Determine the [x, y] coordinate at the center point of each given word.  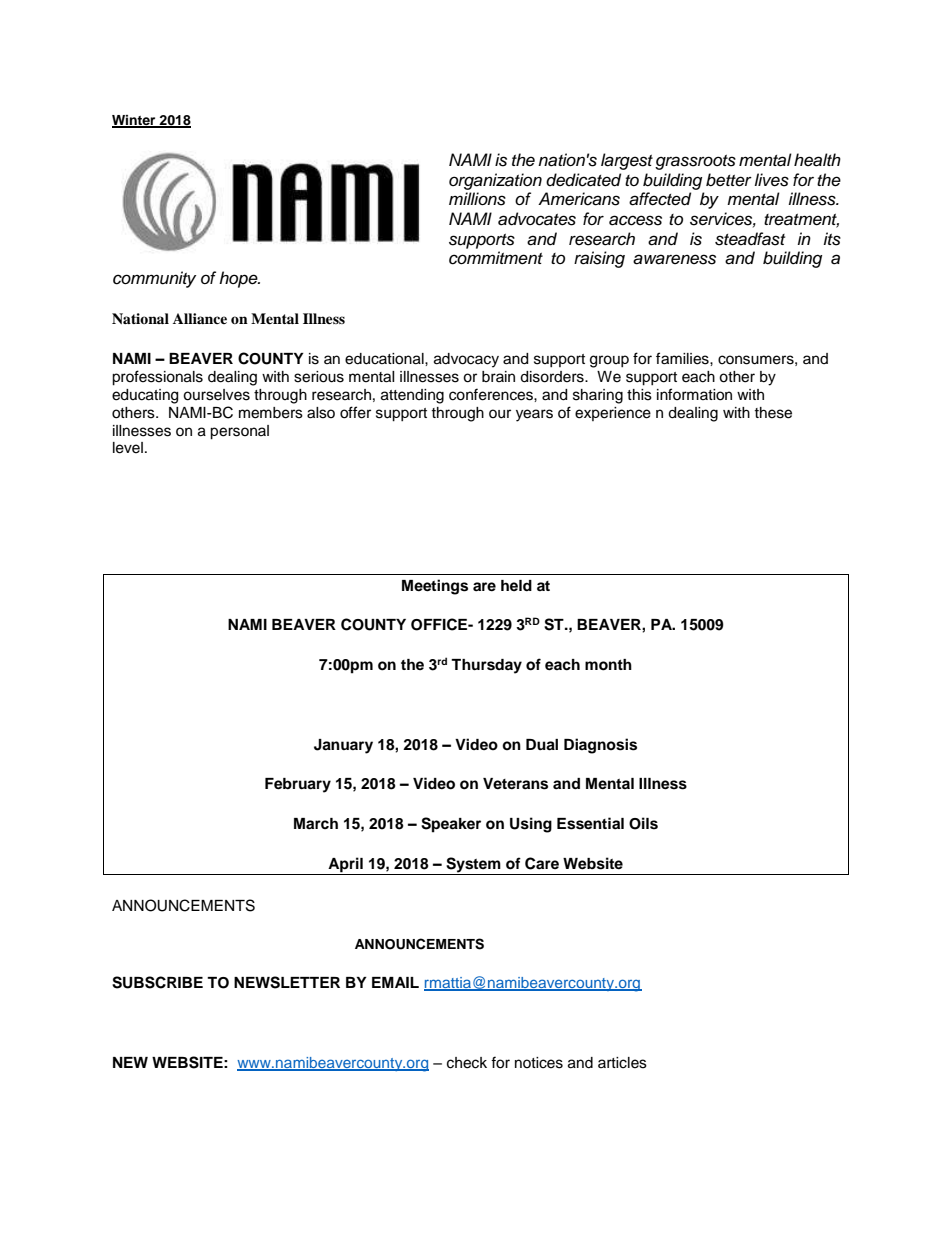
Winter [135, 121]
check [467, 1063]
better [729, 180]
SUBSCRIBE [157, 982]
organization [495, 181]
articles [622, 1063]
